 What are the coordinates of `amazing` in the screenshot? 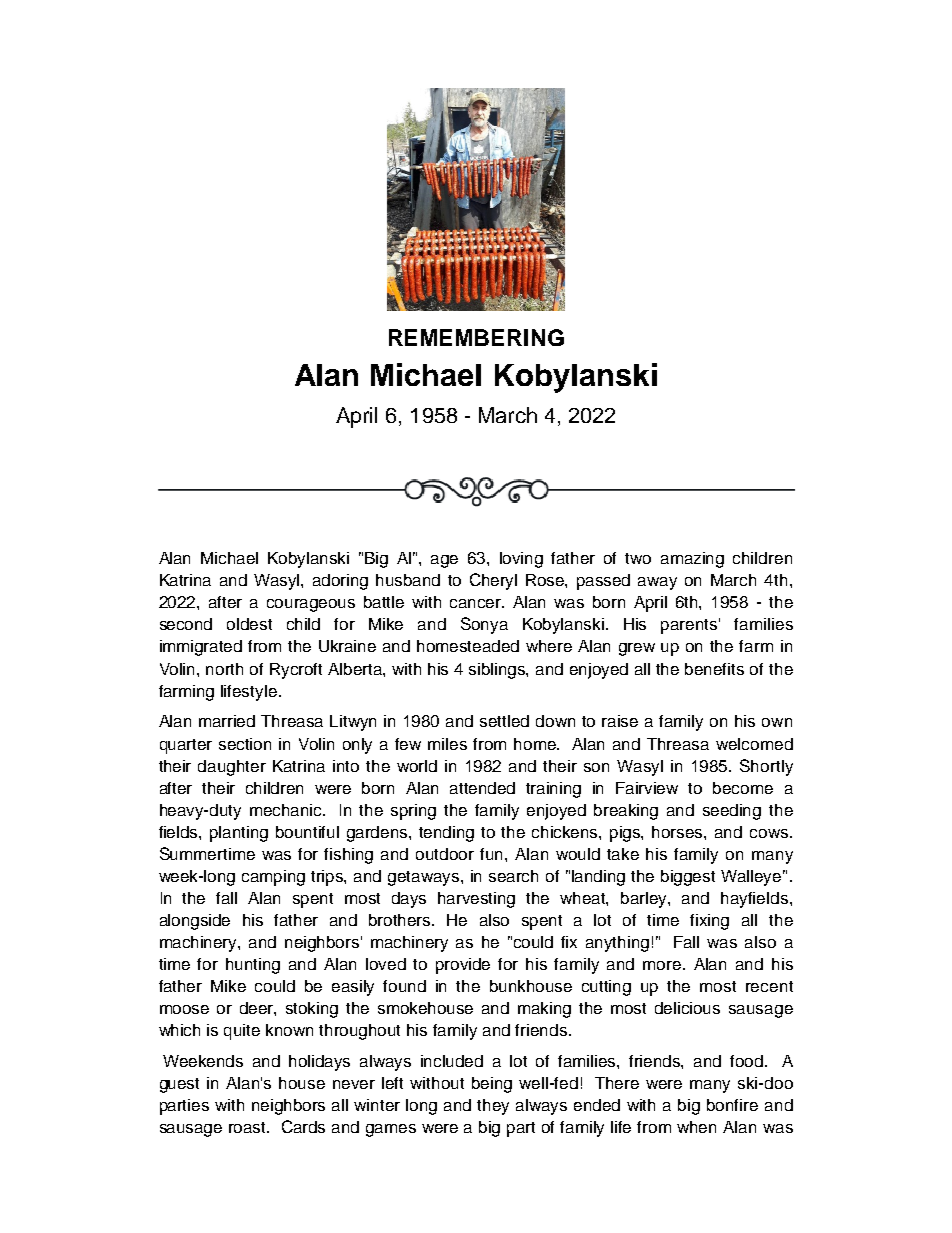 It's located at (692, 560).
